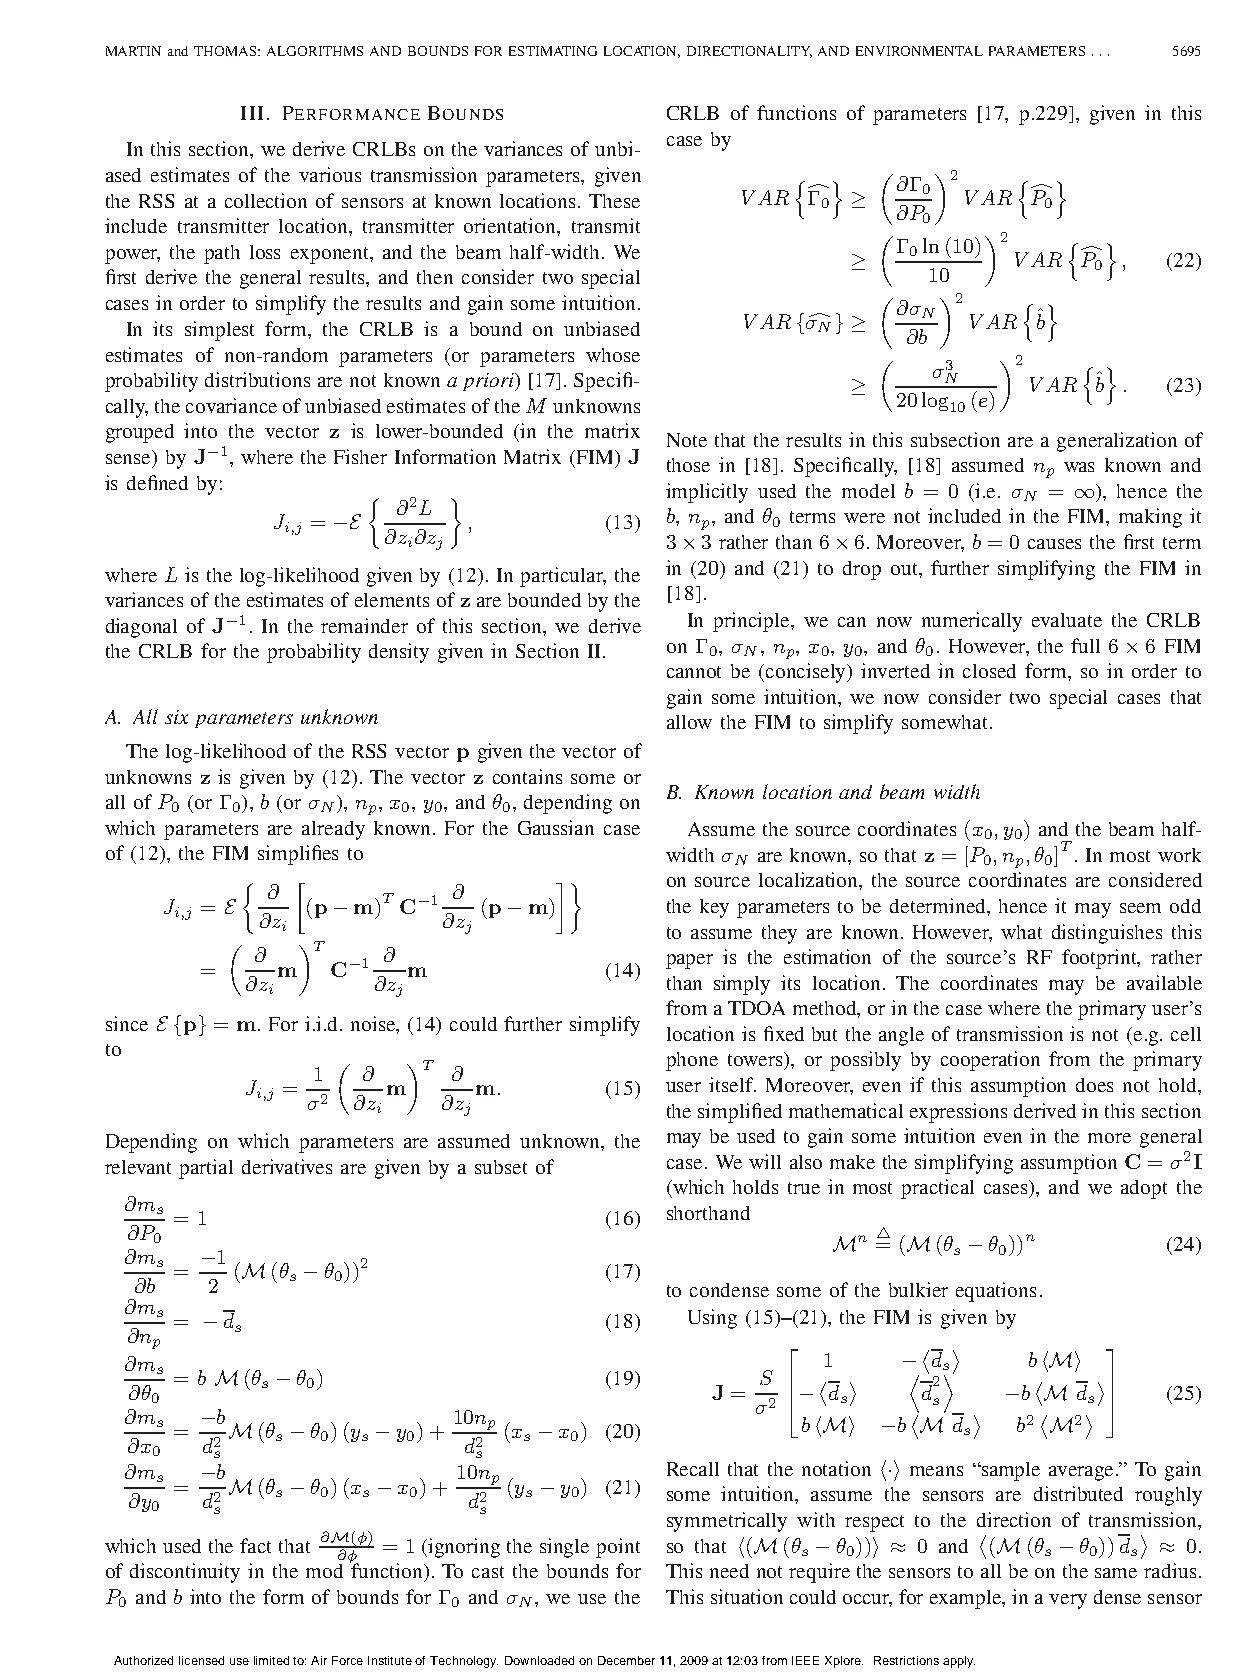 The height and width of the screenshot is (1675, 1251). What do you see at coordinates (553, 51) in the screenshot?
I see `ESTIMATING` at bounding box center [553, 51].
